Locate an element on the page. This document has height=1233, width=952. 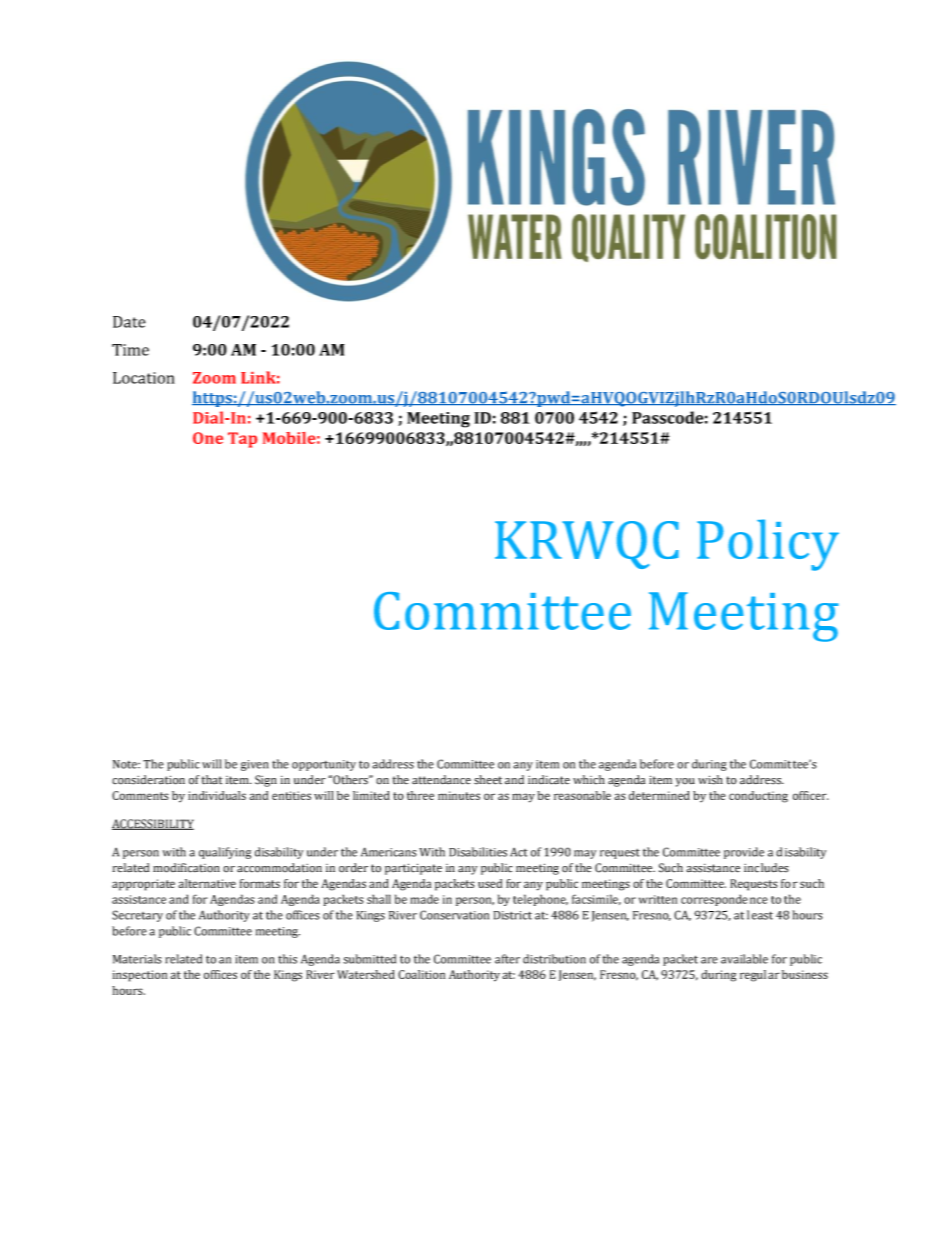
Time is located at coordinates (130, 350).
